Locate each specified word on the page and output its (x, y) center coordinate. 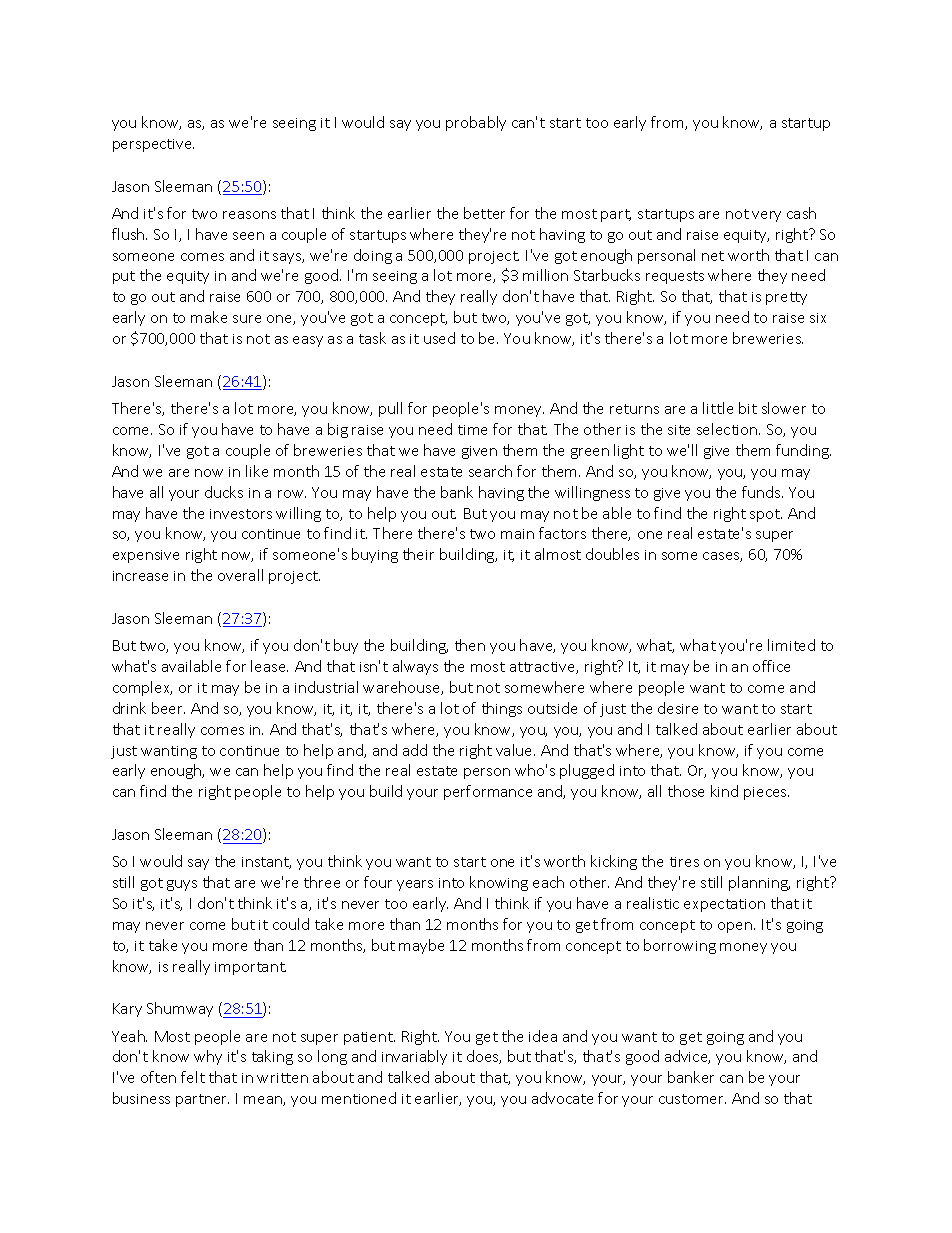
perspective (153, 145)
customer (692, 1099)
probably (476, 123)
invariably (414, 1057)
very (766, 216)
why (208, 1057)
